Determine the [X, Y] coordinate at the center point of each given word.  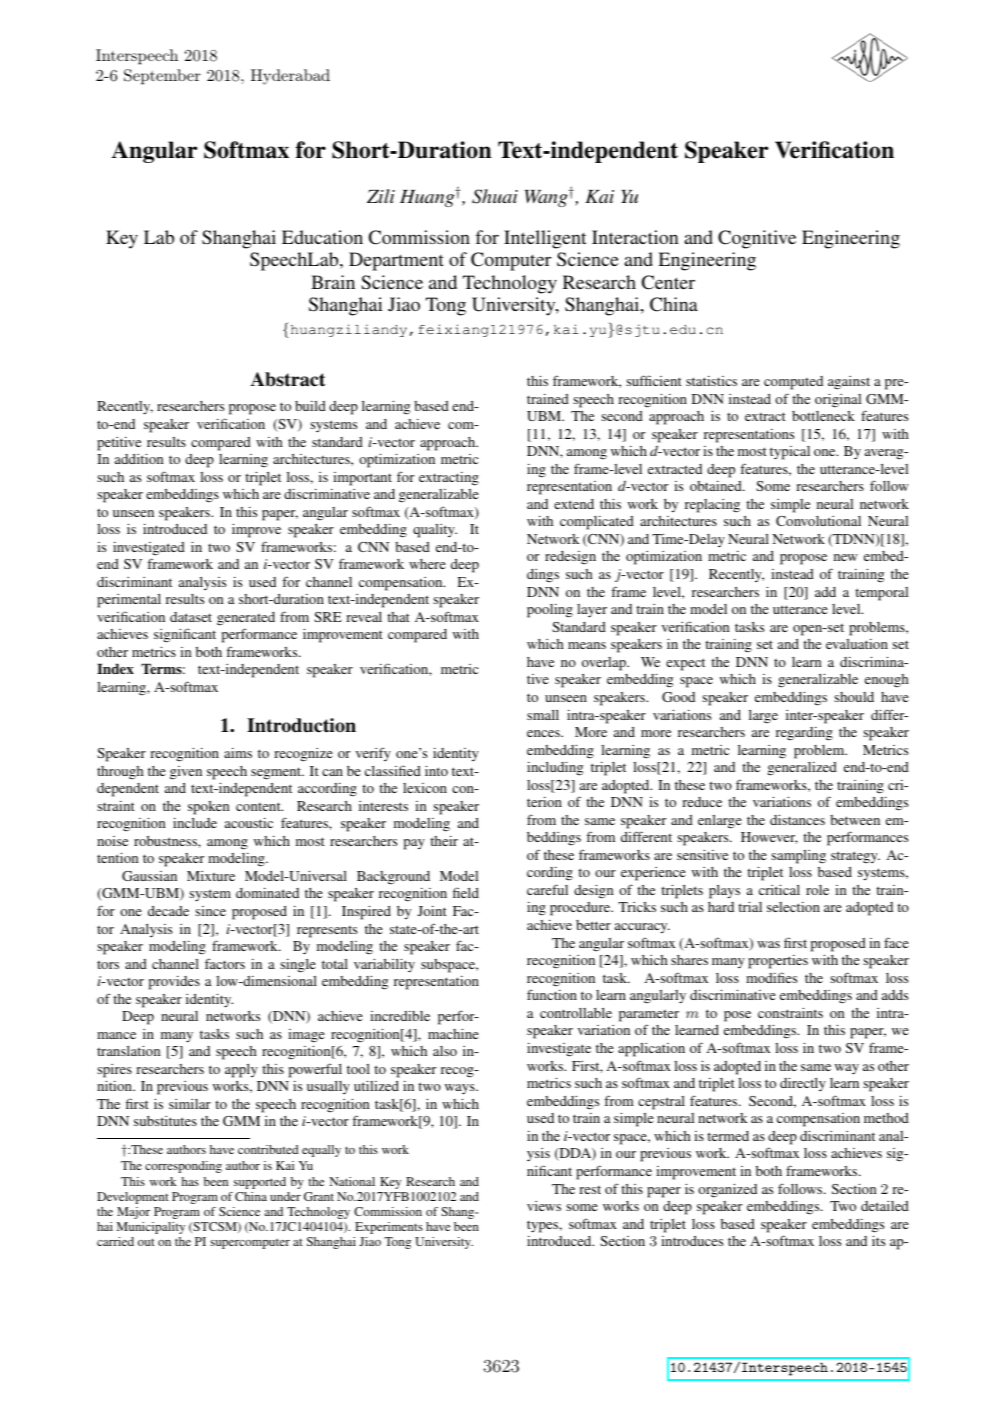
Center [668, 282]
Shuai [495, 196]
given [186, 773]
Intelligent [545, 239]
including [555, 768]
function [552, 994]
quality [435, 531]
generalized [802, 769]
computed [793, 383]
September [162, 77]
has [190, 1181]
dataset [191, 617]
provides [174, 983]
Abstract [288, 379]
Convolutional [818, 521]
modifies [771, 977]
